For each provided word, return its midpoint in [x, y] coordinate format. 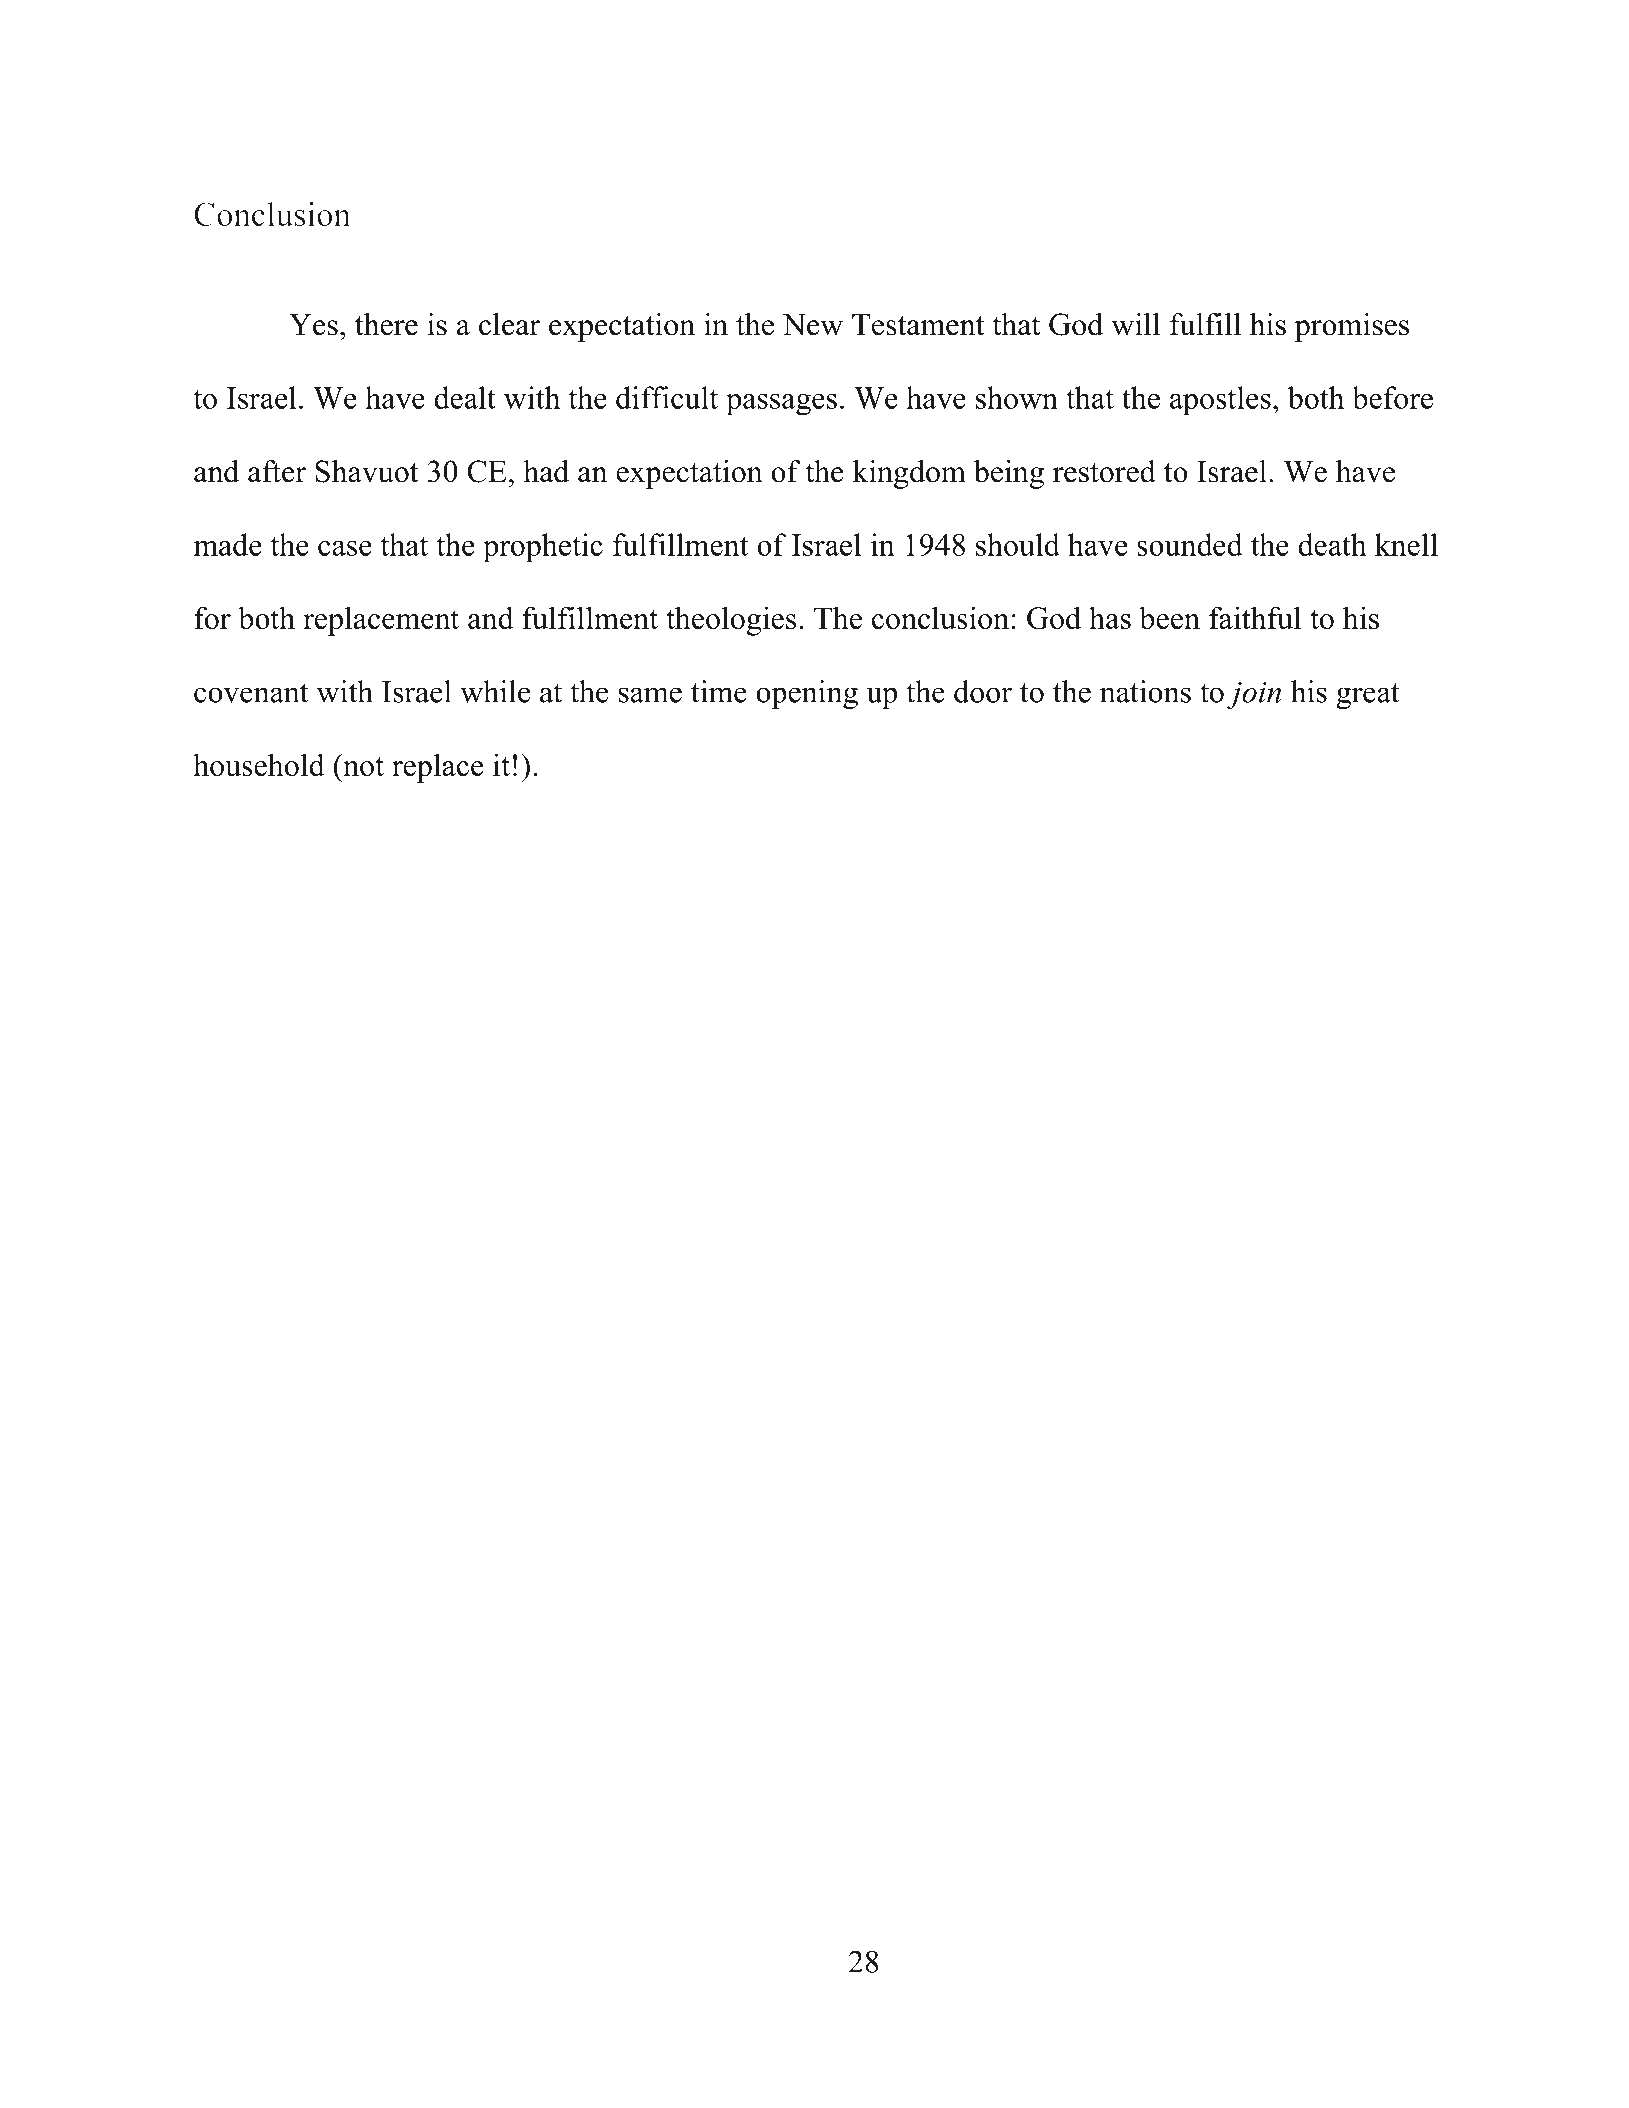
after [277, 471]
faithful [1255, 617]
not [362, 765]
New [813, 325]
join [1254, 695]
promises [1351, 327]
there [386, 324]
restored [1104, 471]
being [1009, 474]
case [345, 548]
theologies [731, 621]
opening [807, 694]
